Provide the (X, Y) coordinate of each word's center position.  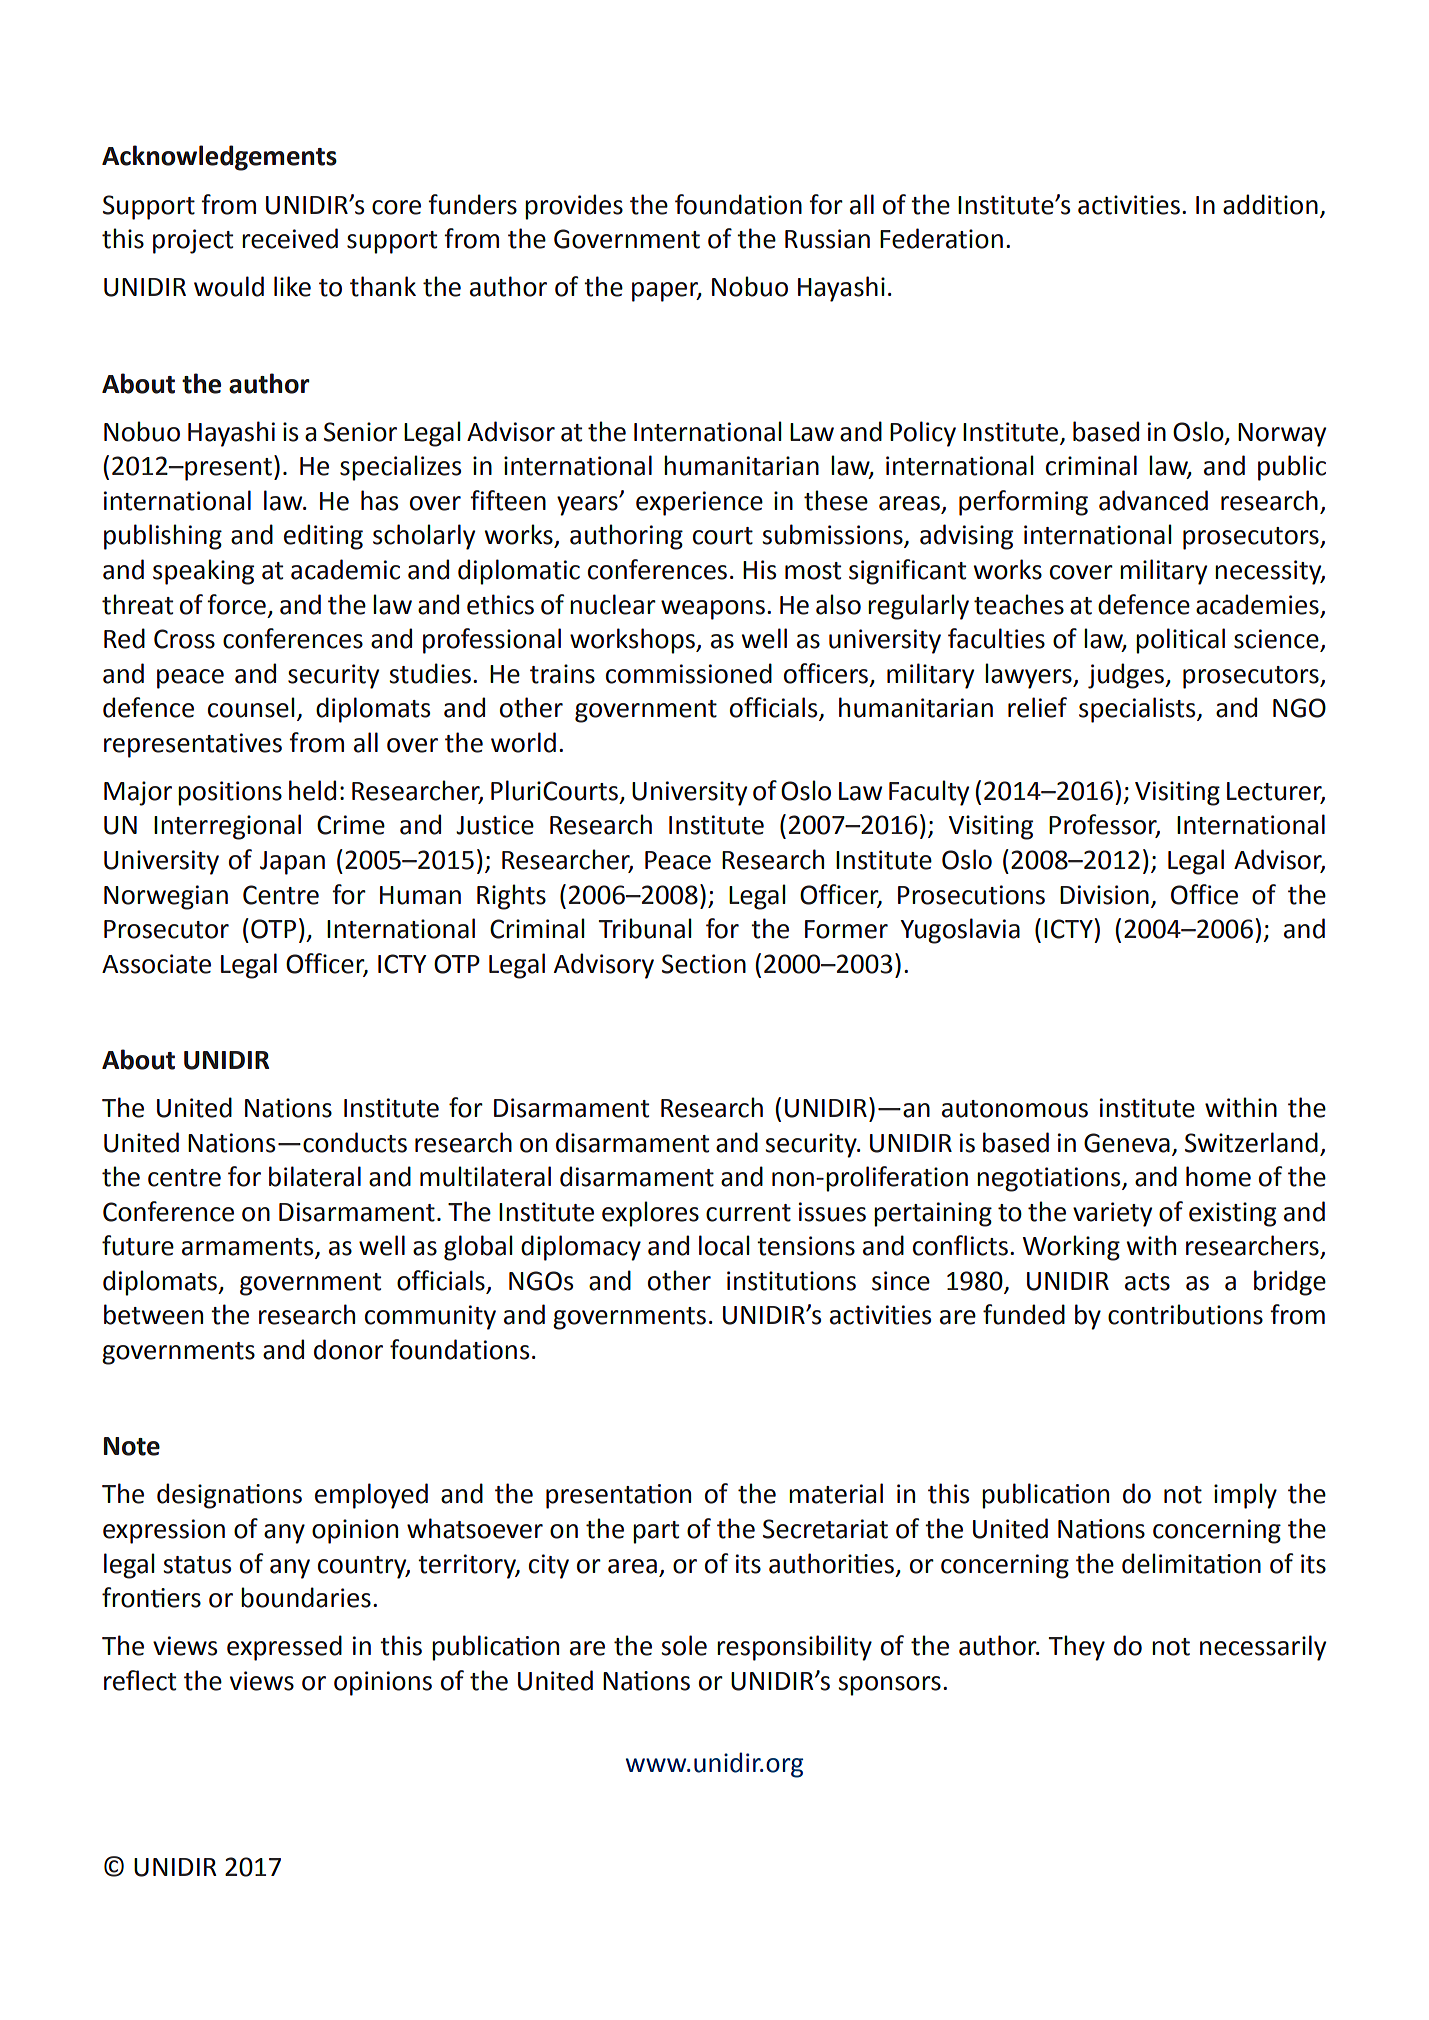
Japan (292, 863)
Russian (827, 239)
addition (1270, 204)
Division (1104, 895)
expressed (284, 1648)
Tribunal (645, 928)
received (290, 238)
